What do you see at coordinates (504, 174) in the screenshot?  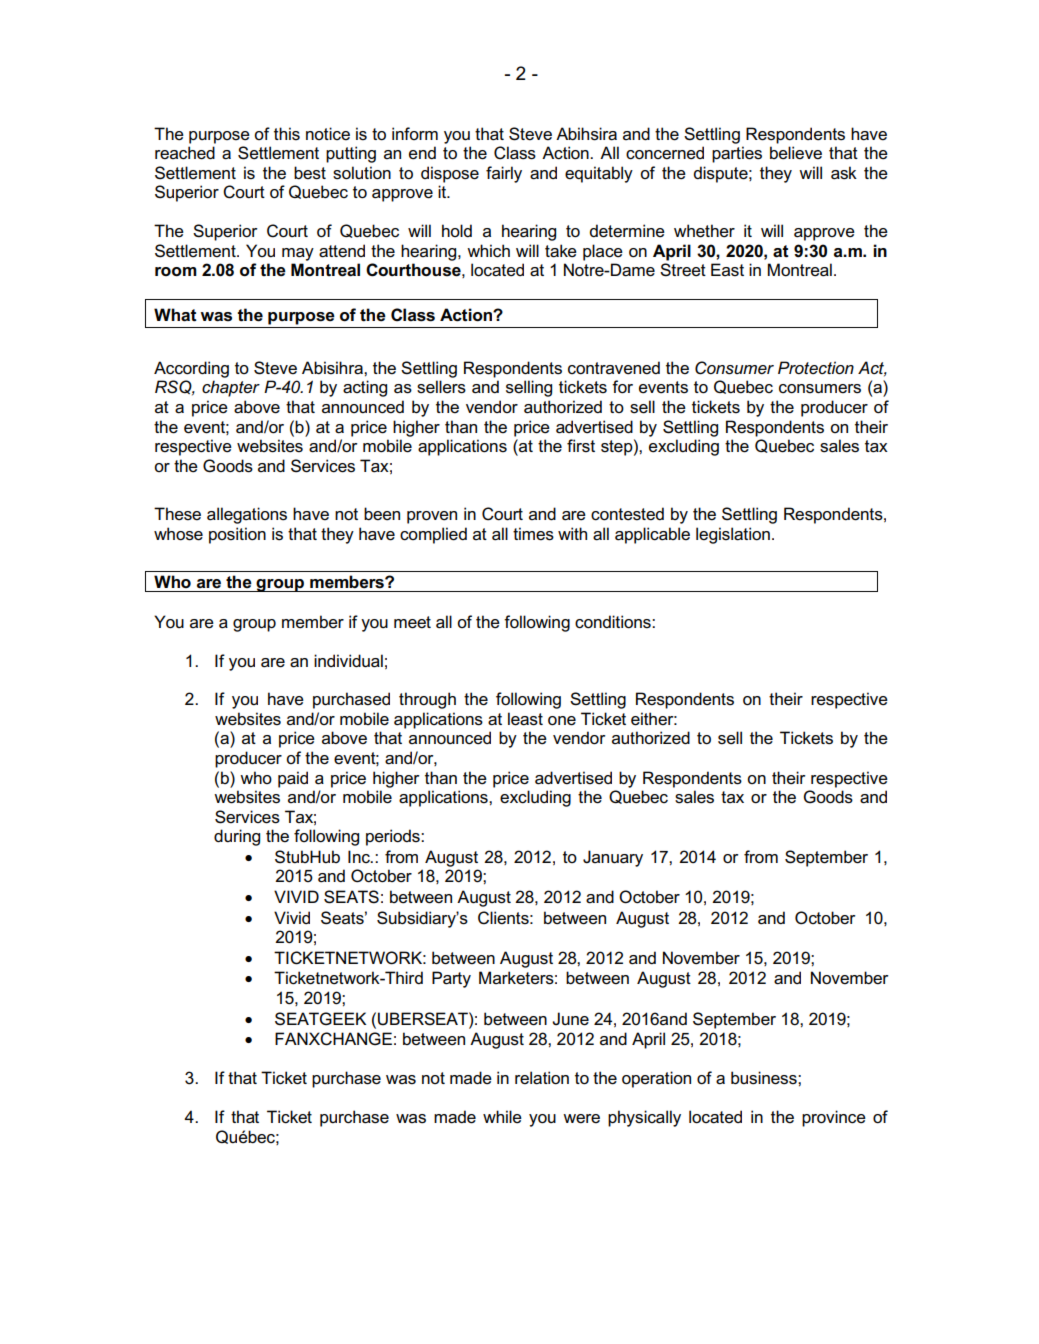 I see `fairly` at bounding box center [504, 174].
